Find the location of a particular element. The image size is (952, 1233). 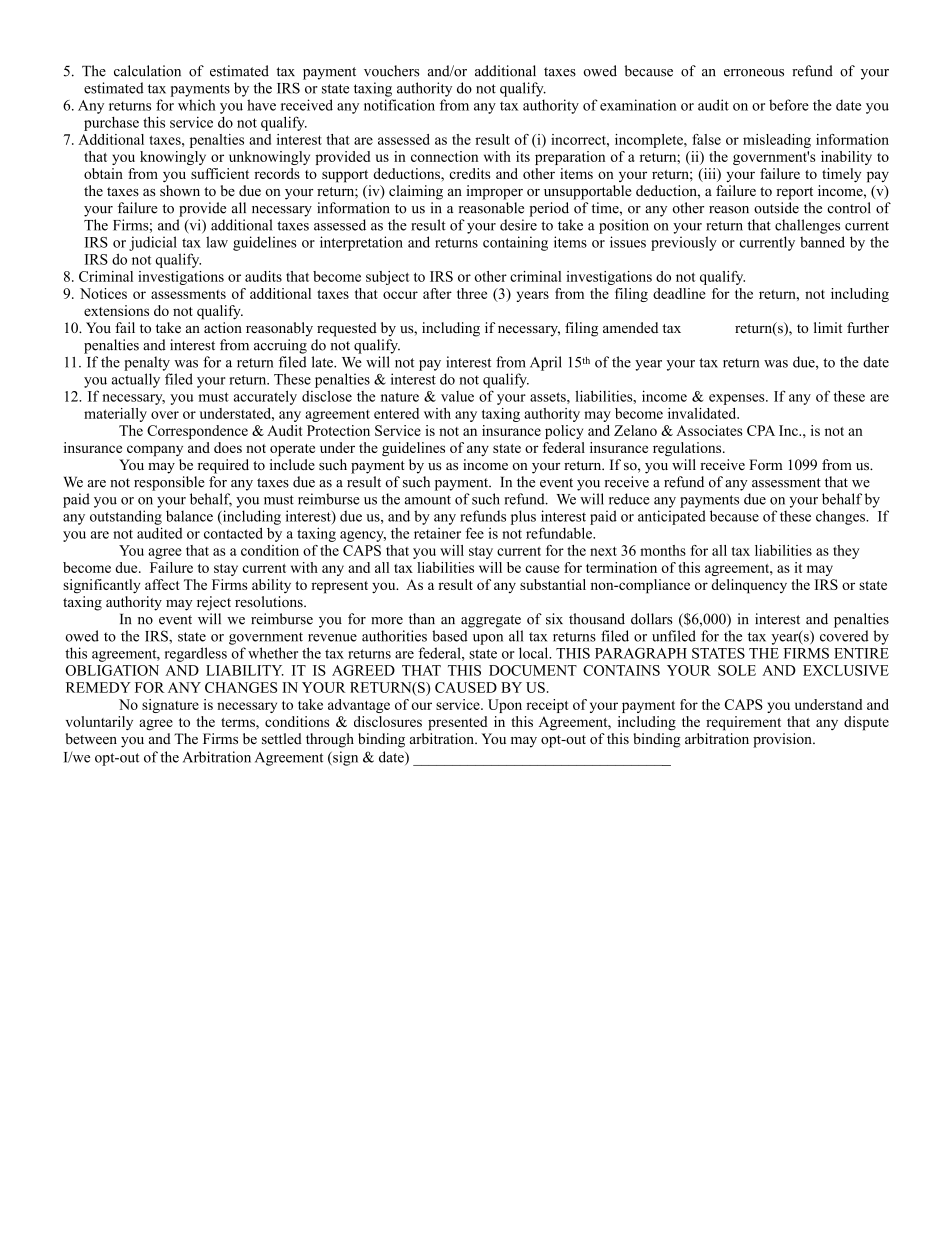

before is located at coordinates (789, 105).
